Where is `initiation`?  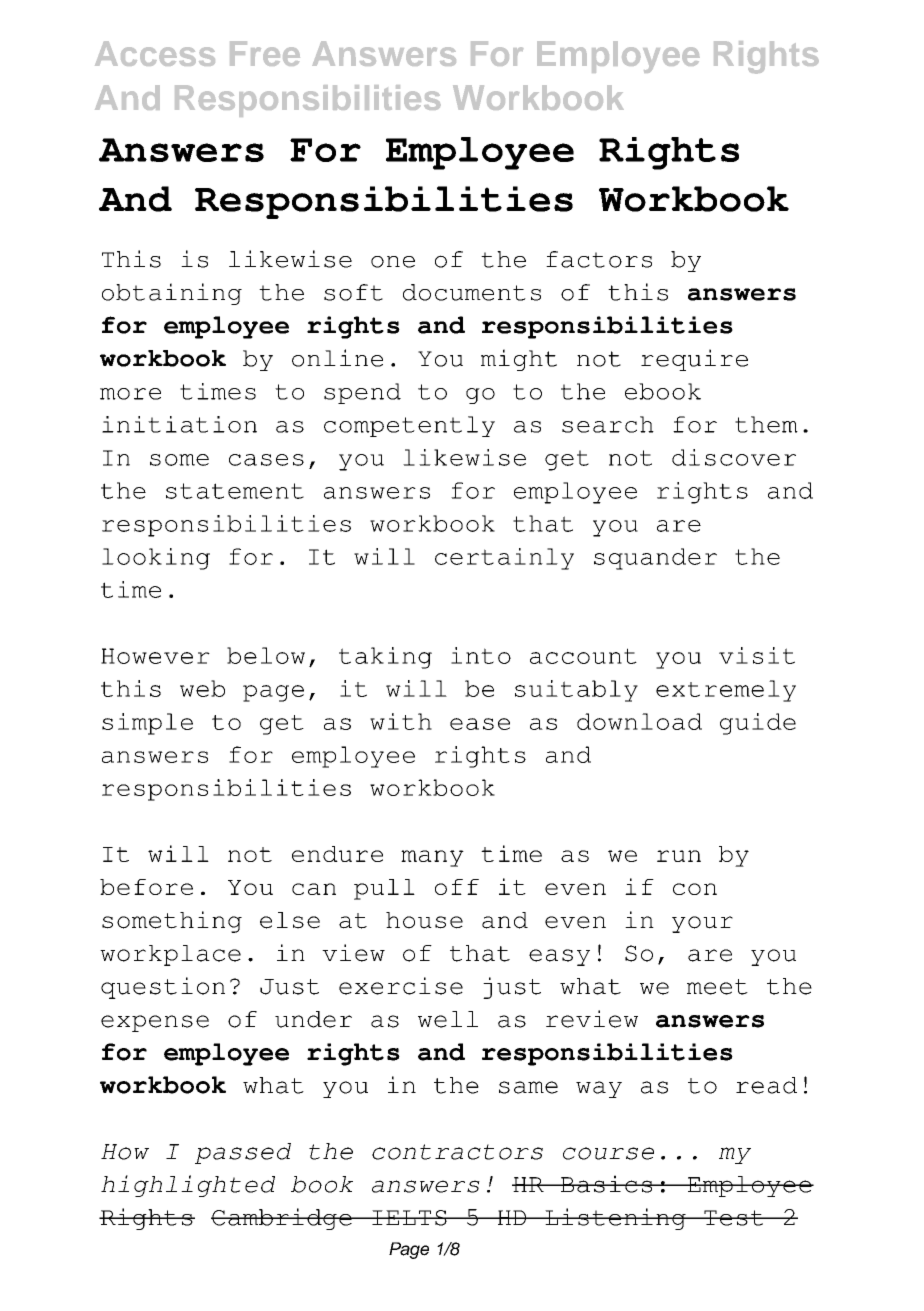 initiation is located at coordinates (179, 424).
